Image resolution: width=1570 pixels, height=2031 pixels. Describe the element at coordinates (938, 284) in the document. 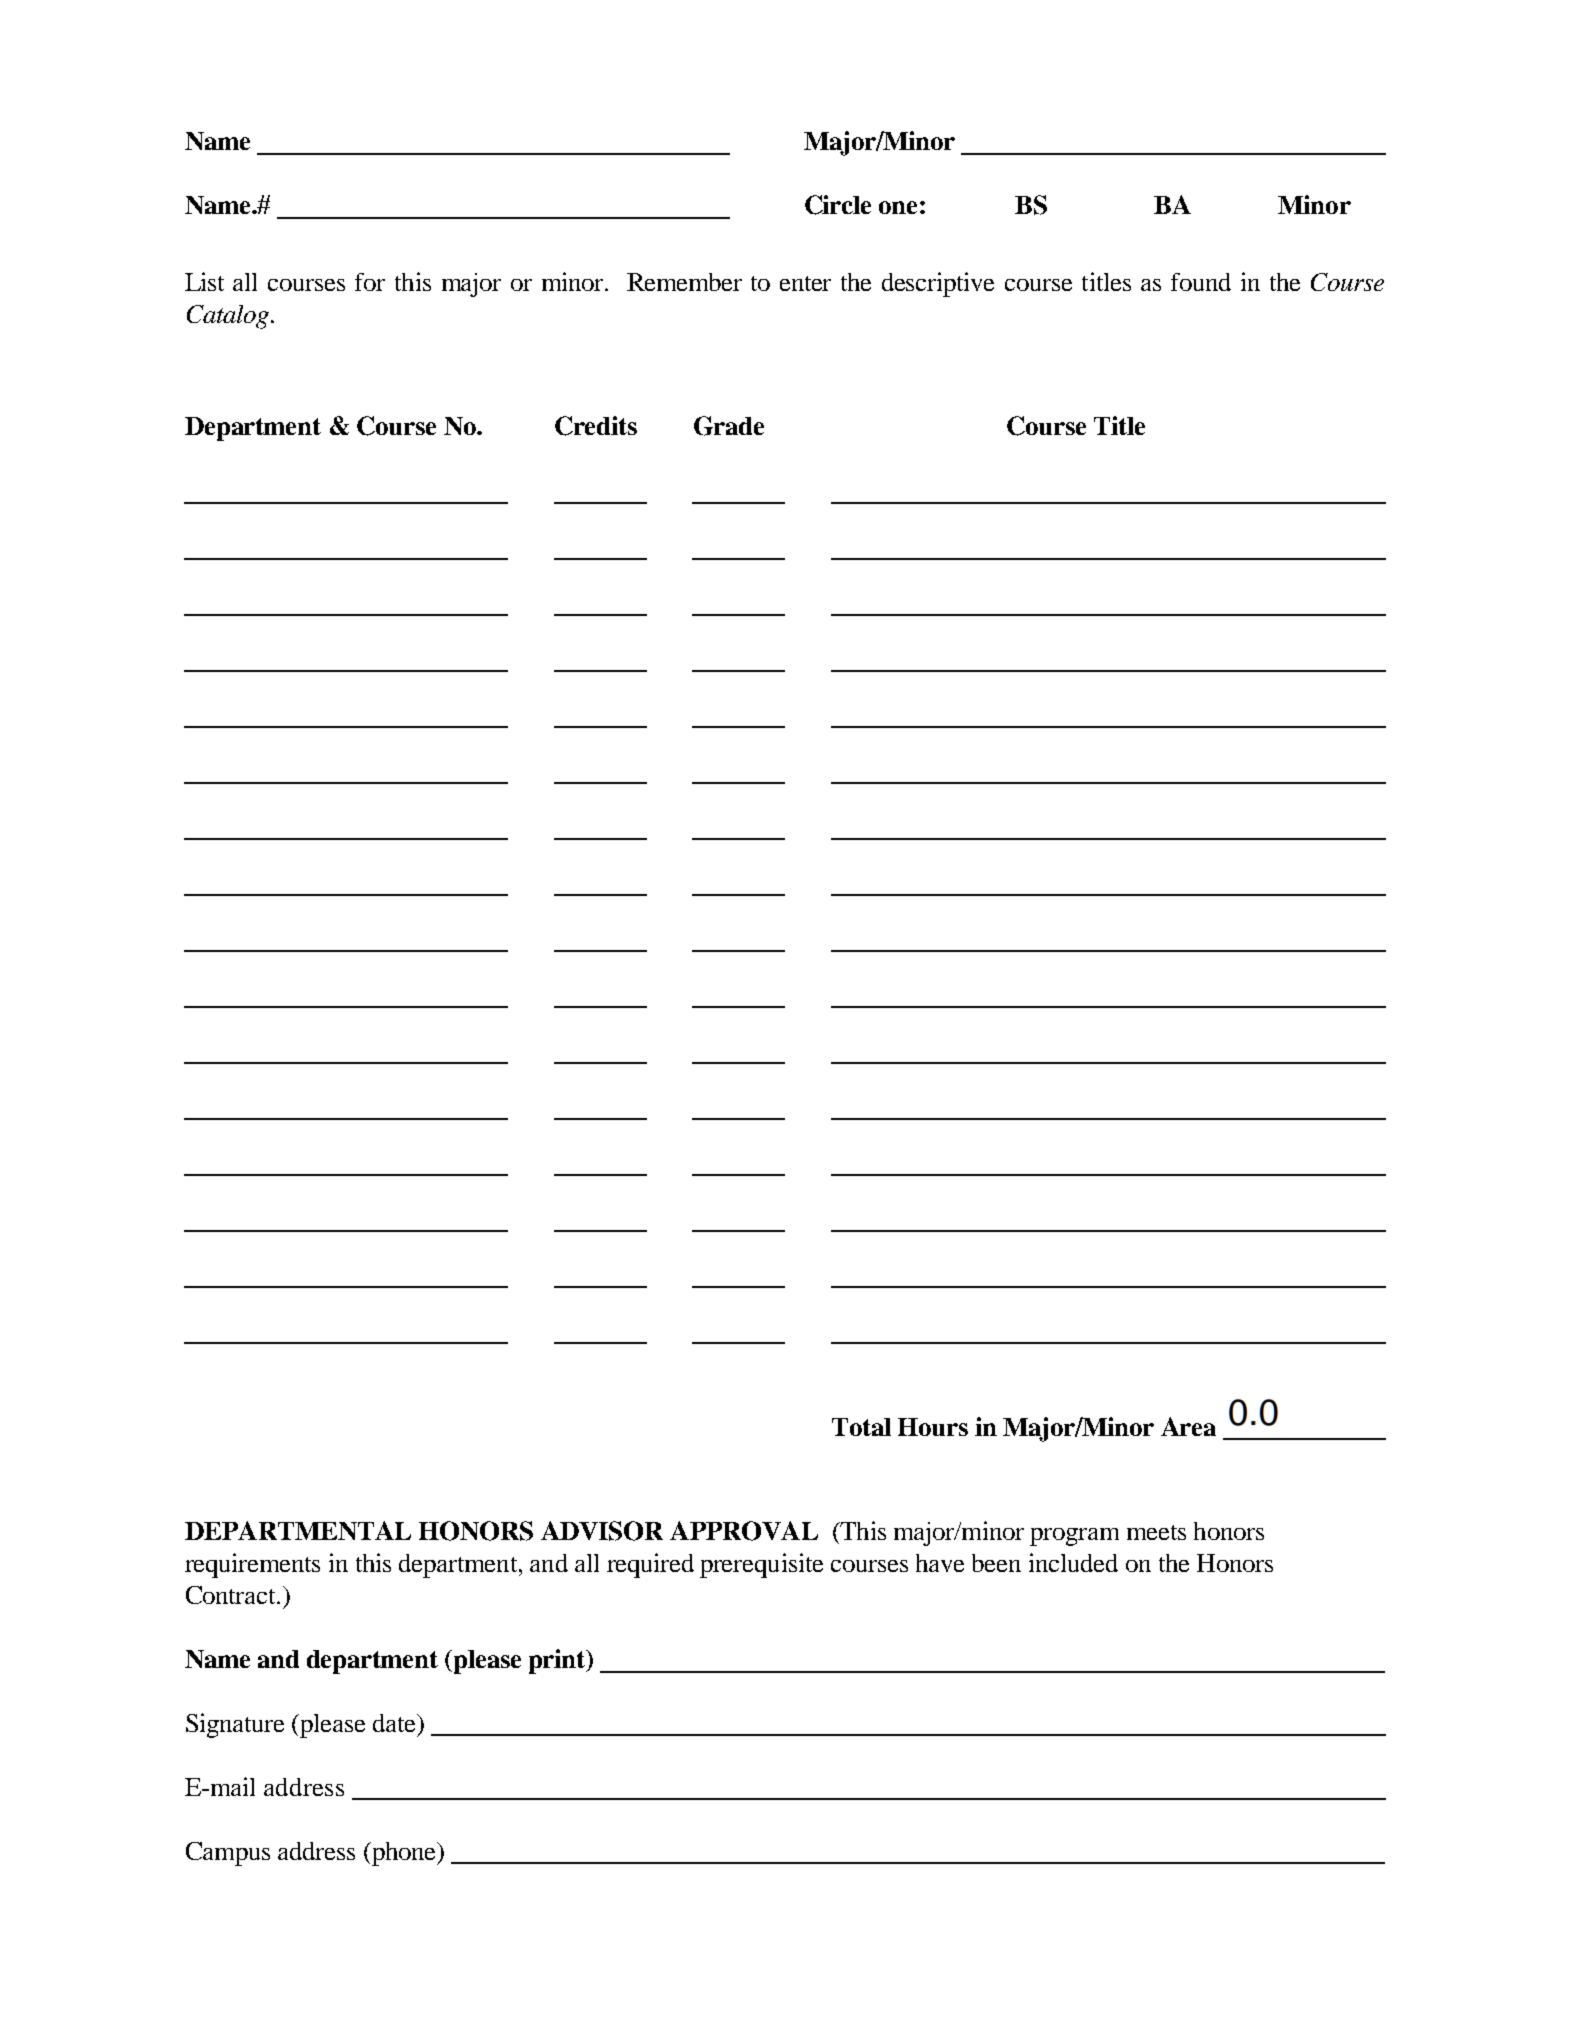

I see `descriptive` at that location.
